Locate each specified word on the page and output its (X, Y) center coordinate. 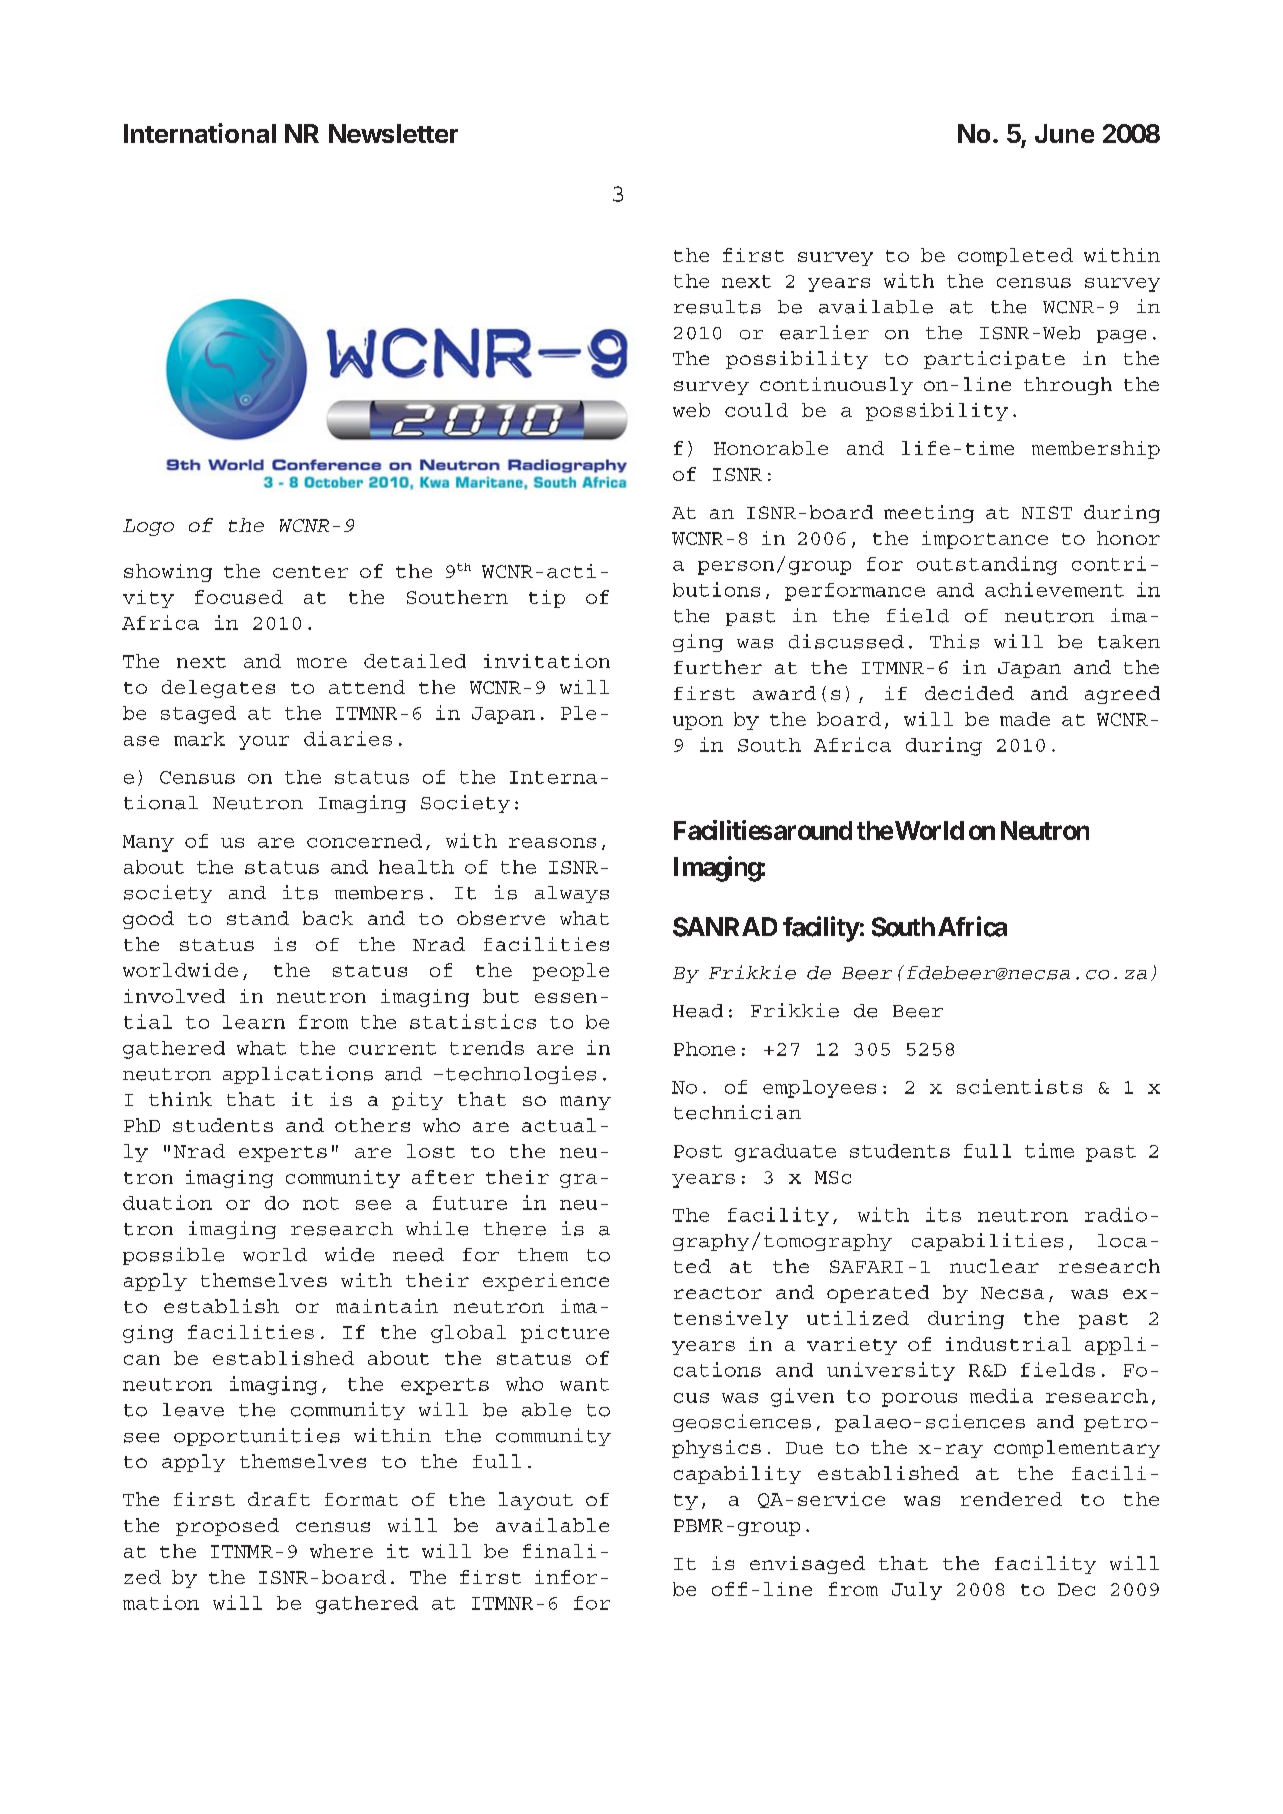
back (328, 918)
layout (536, 1501)
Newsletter (393, 133)
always (572, 894)
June (1064, 133)
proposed (227, 1527)
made (1025, 719)
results (717, 307)
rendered (1011, 1499)
